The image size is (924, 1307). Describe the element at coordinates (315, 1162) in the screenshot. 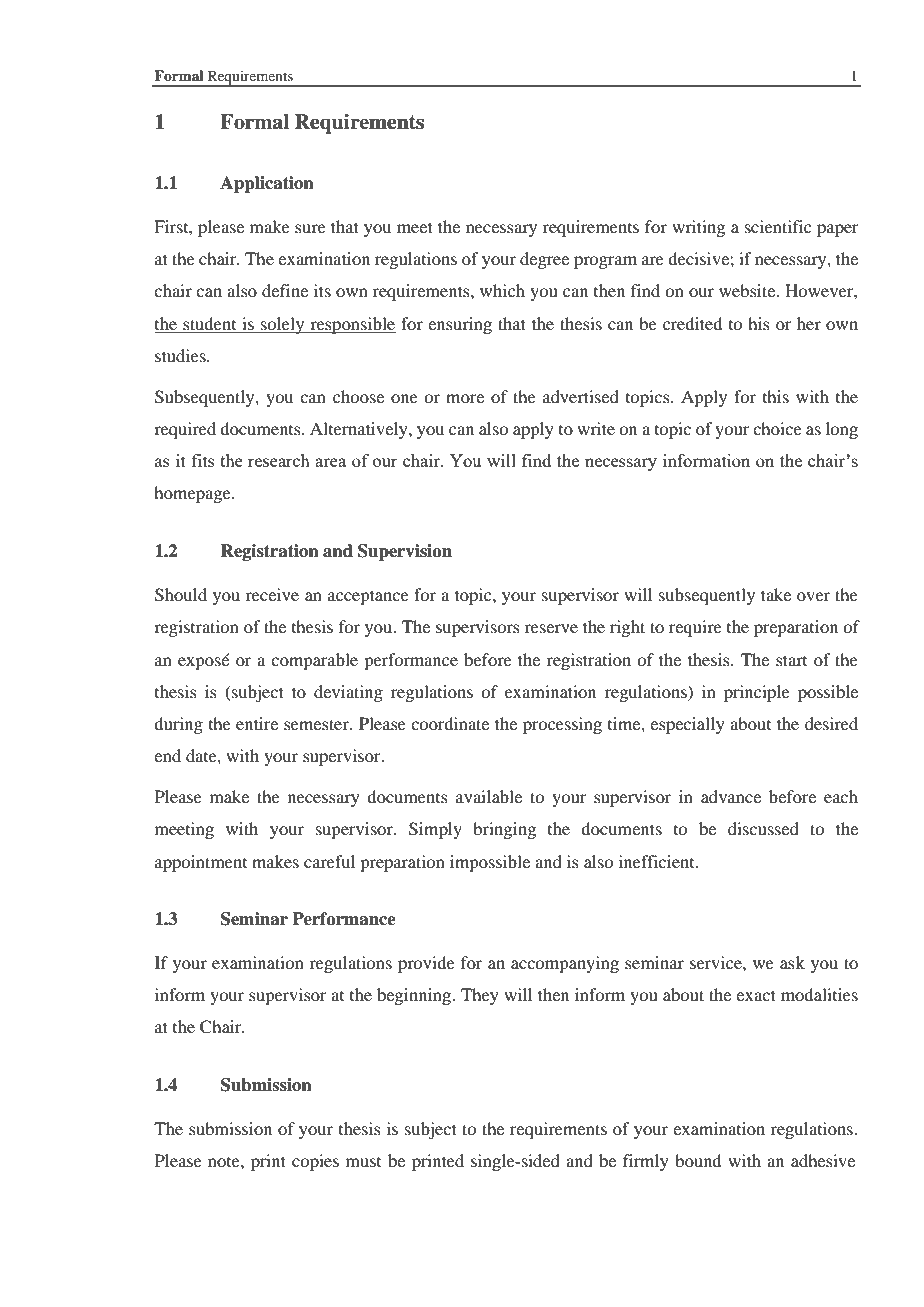

I see `copies` at that location.
